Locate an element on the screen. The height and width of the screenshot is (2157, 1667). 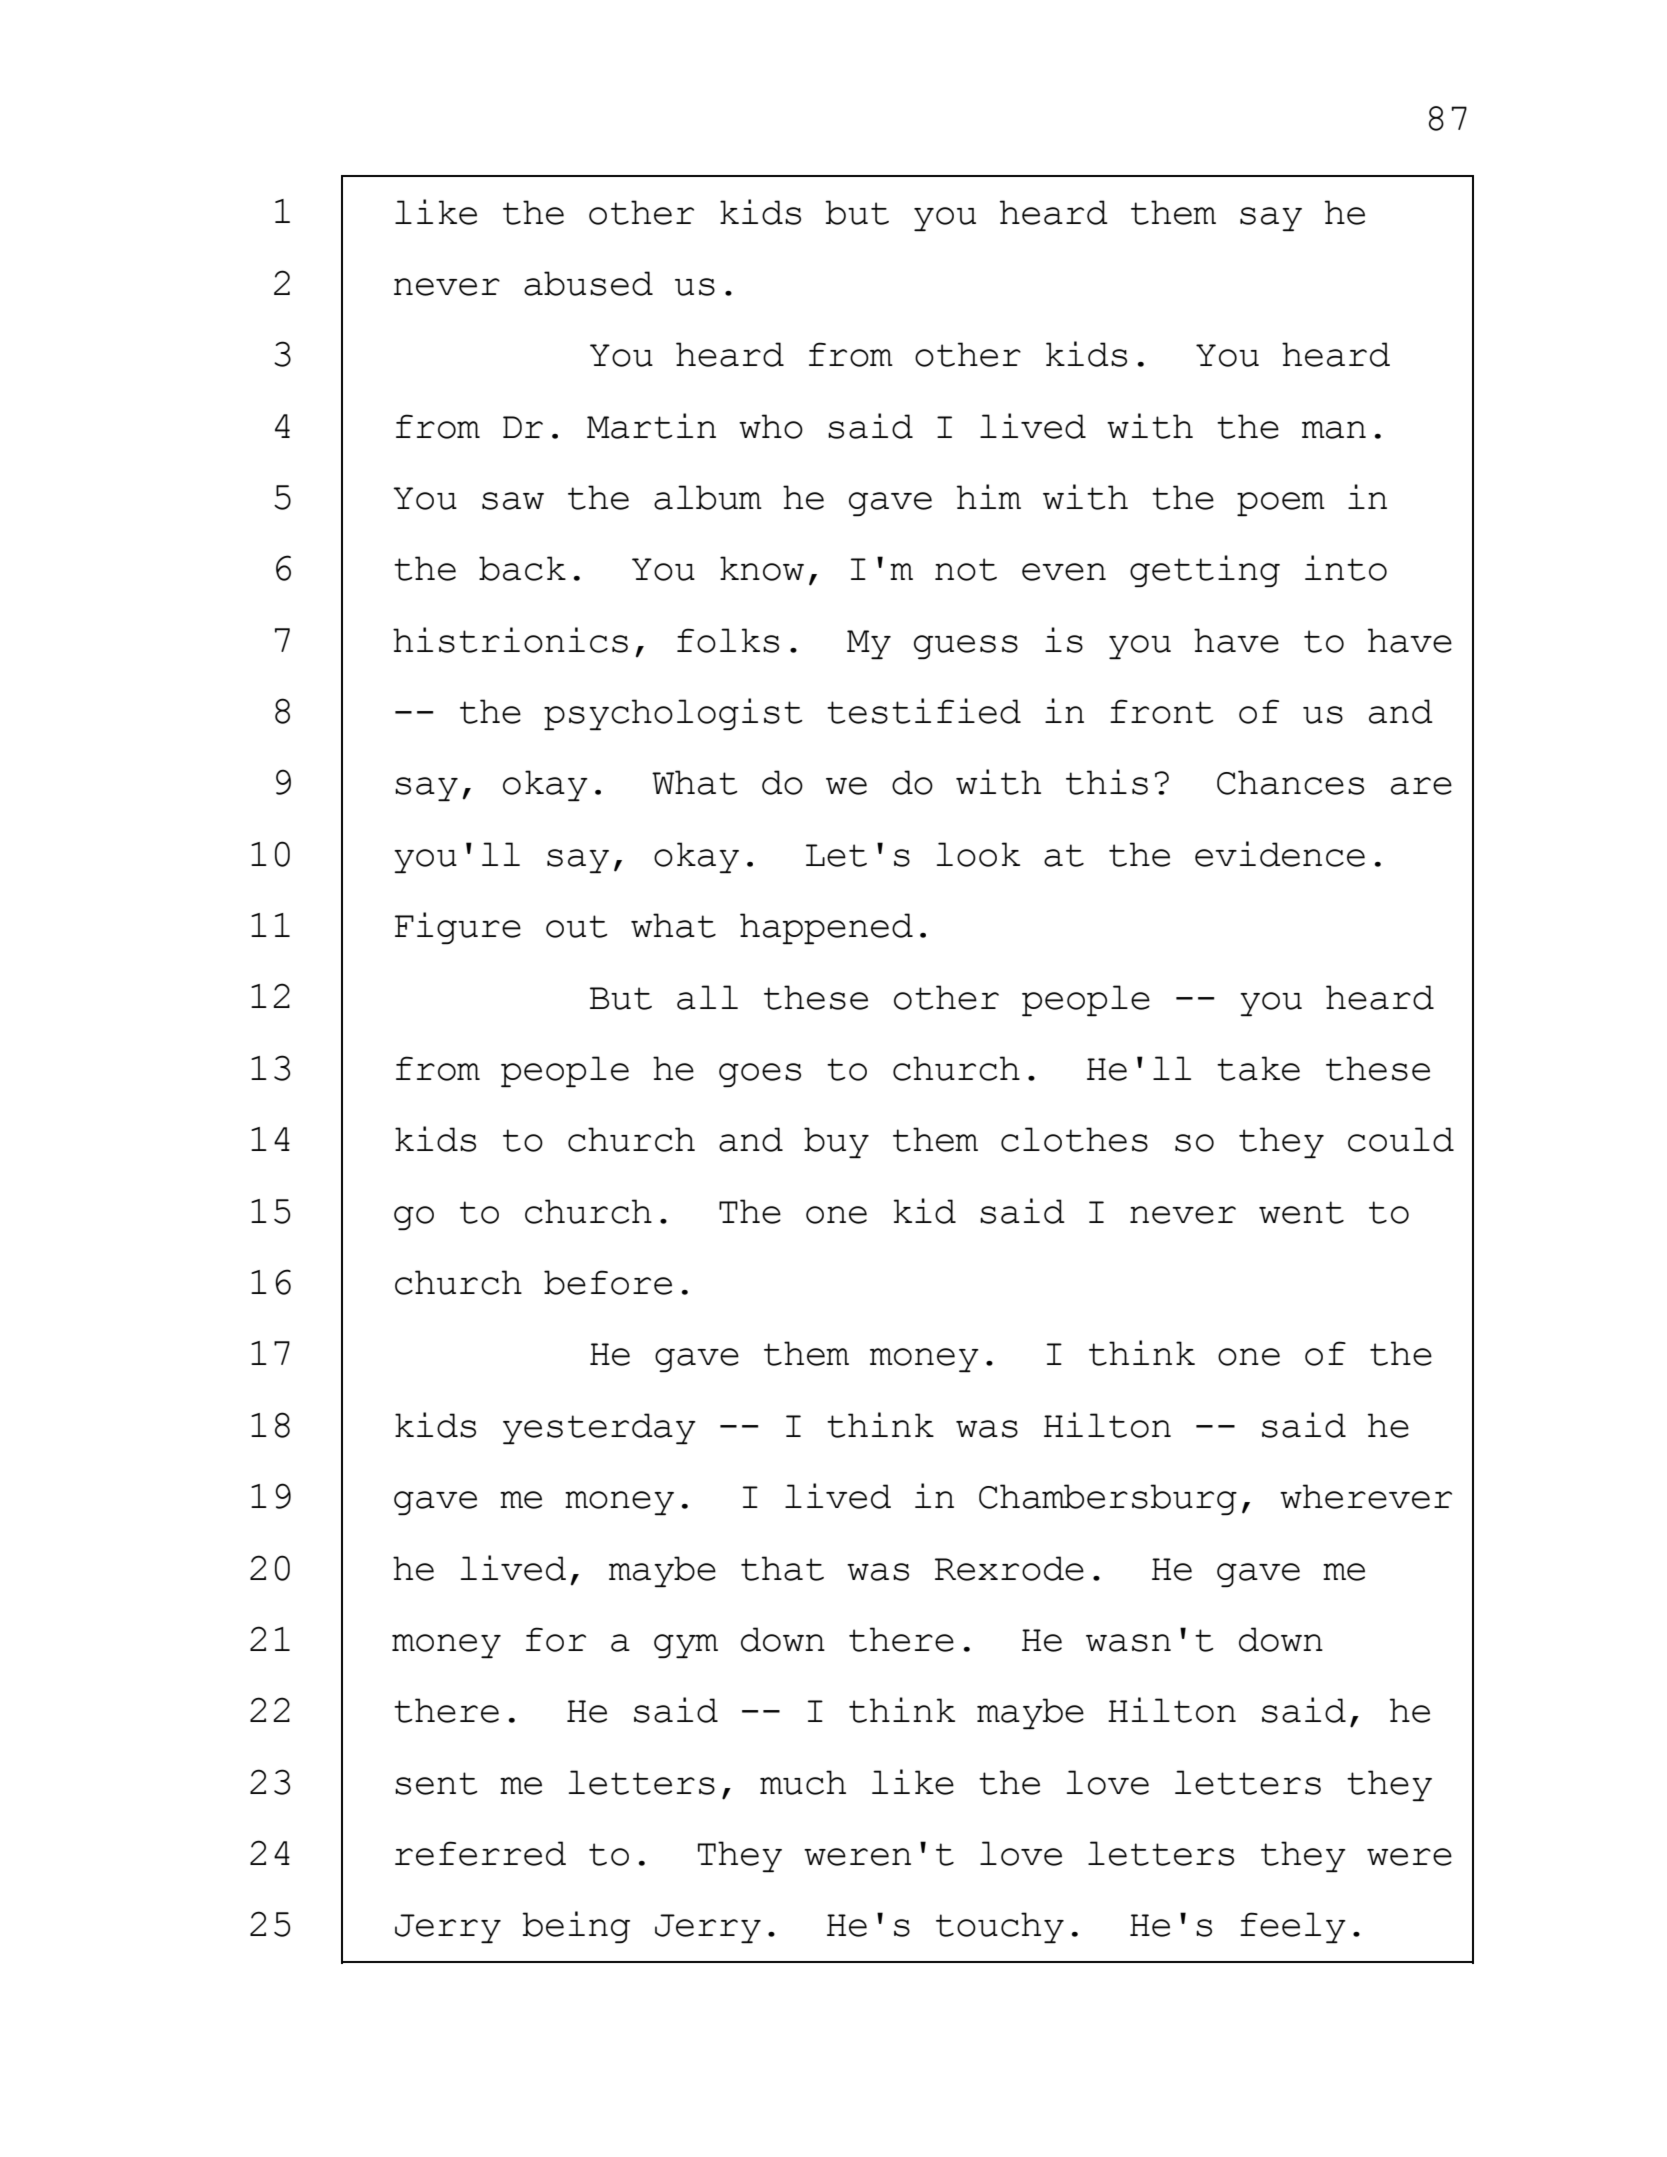
abused is located at coordinates (588, 283).
